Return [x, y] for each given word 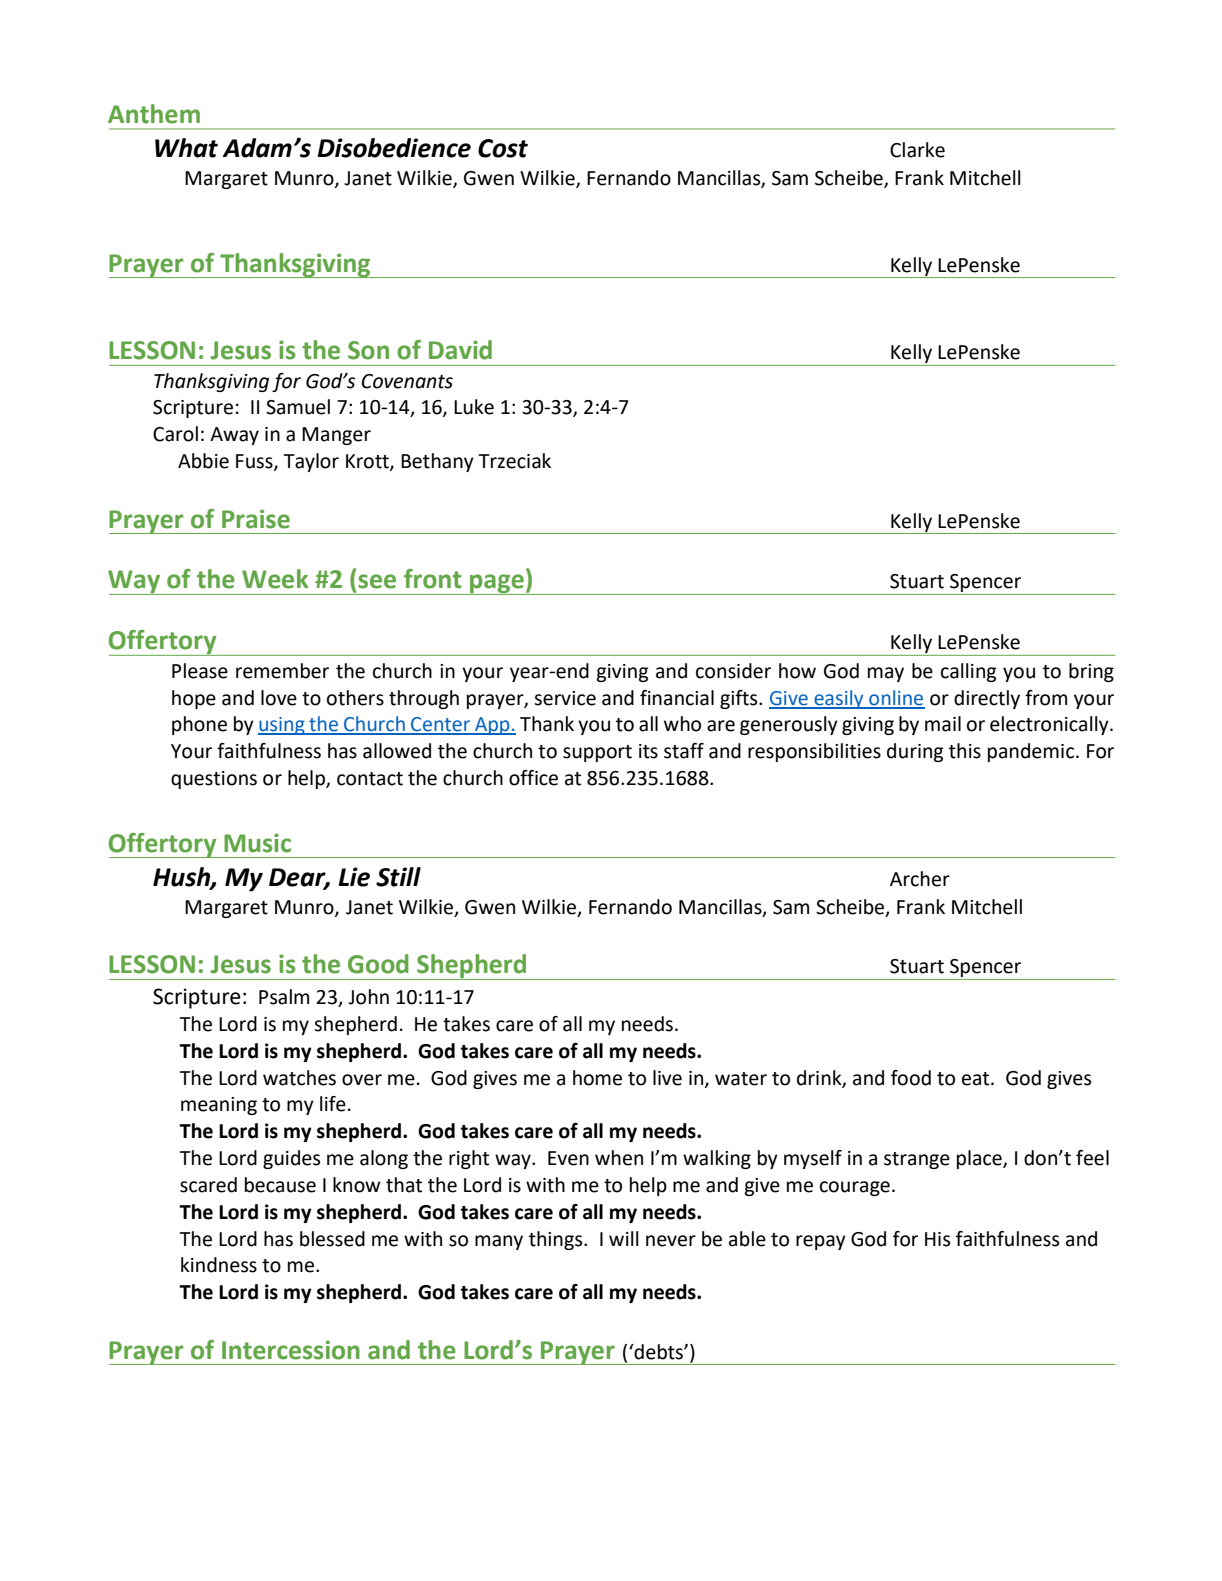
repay [821, 1242]
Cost [503, 148]
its [648, 751]
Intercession [291, 1350]
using [282, 726]
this [965, 751]
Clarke [917, 150]
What [186, 148]
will [624, 1238]
